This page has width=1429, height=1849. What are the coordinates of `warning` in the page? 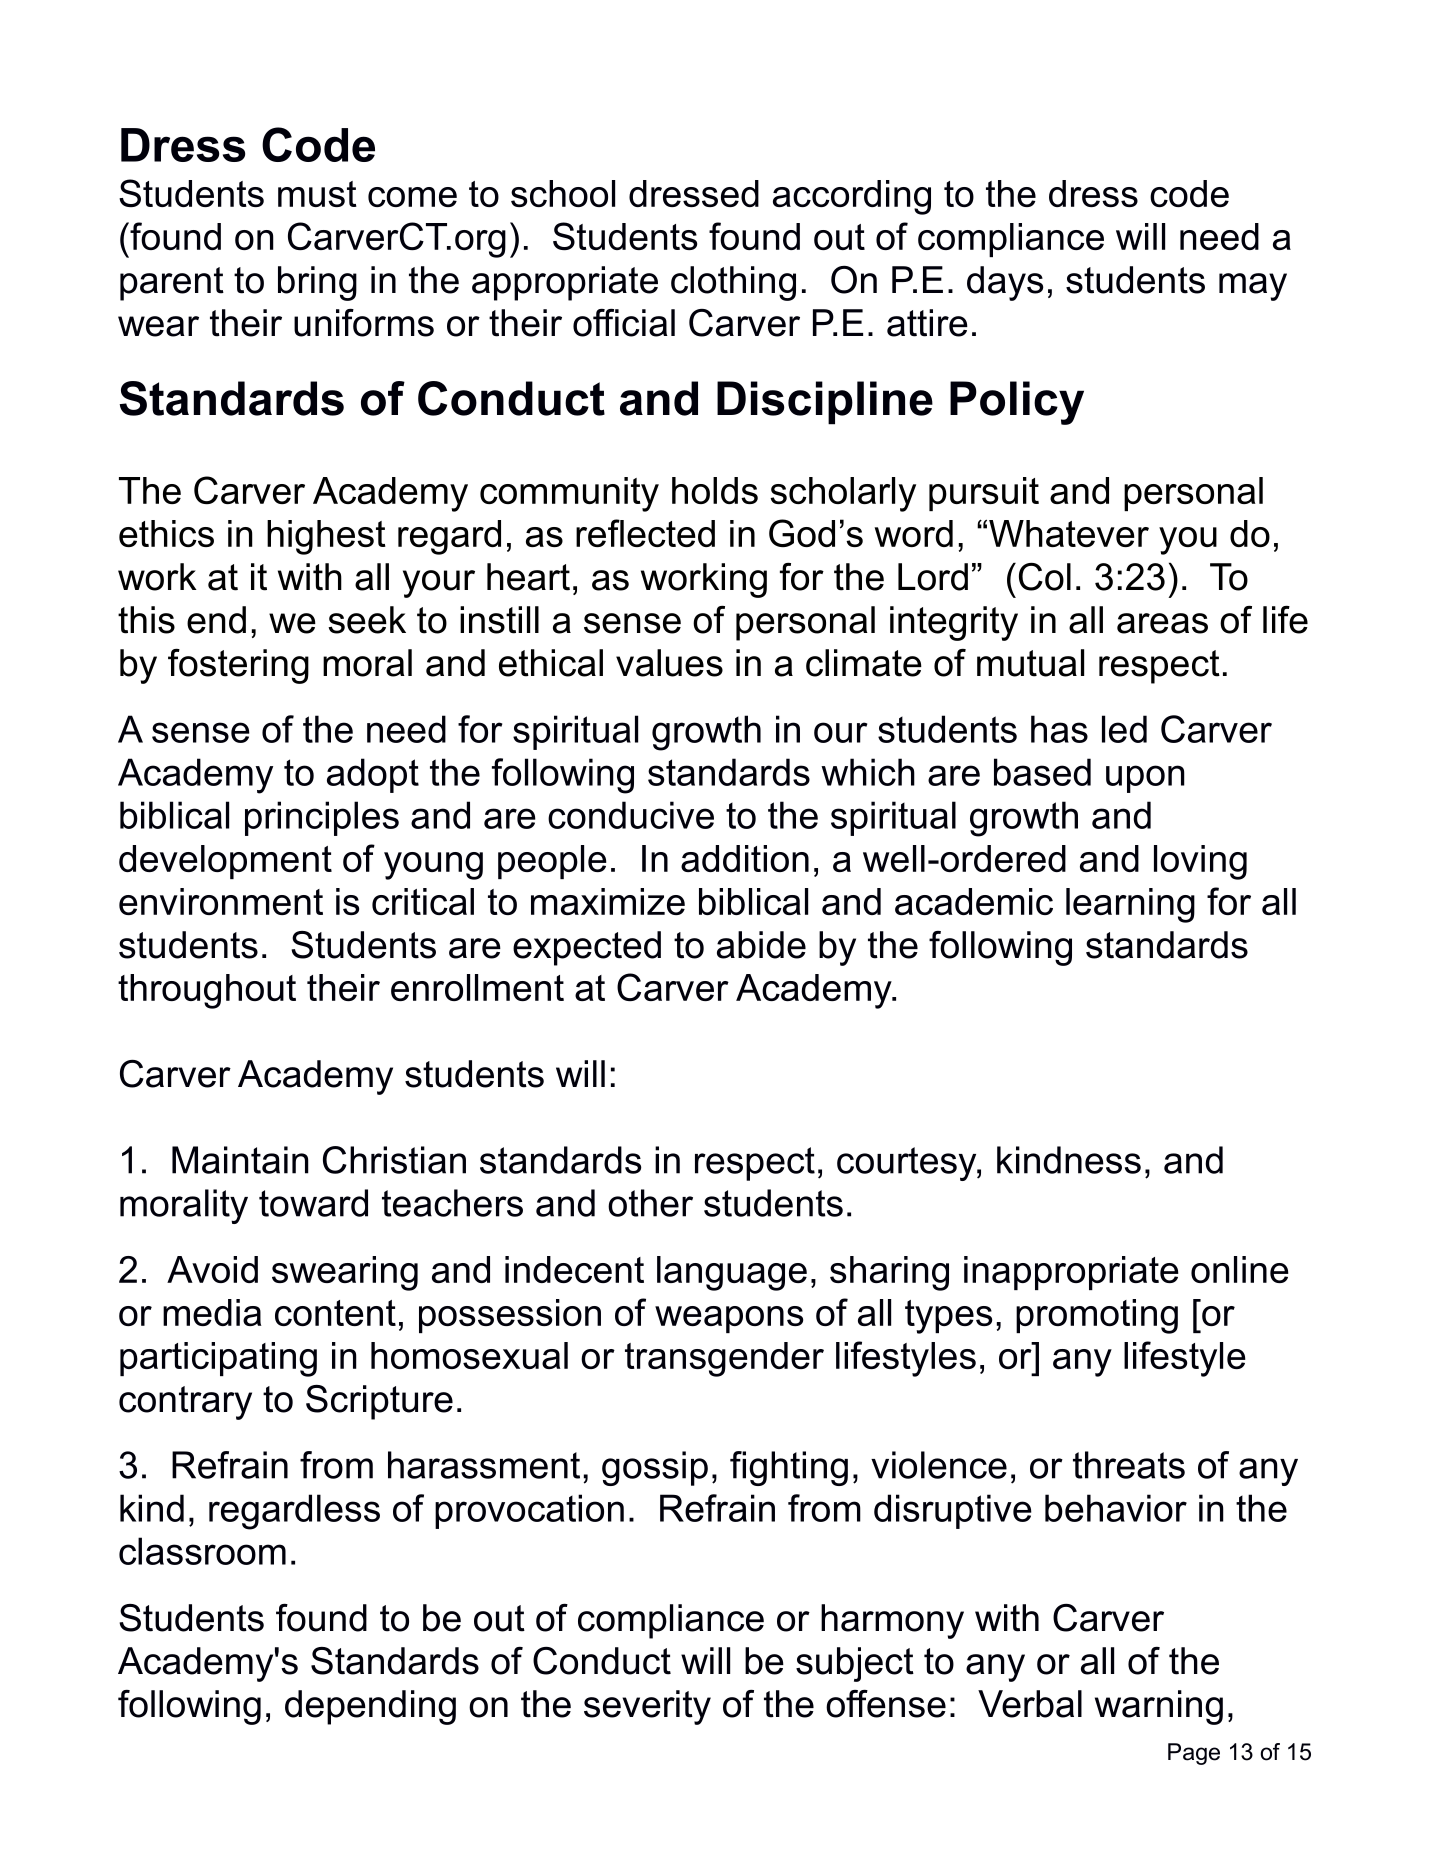 It's located at (1159, 1707).
